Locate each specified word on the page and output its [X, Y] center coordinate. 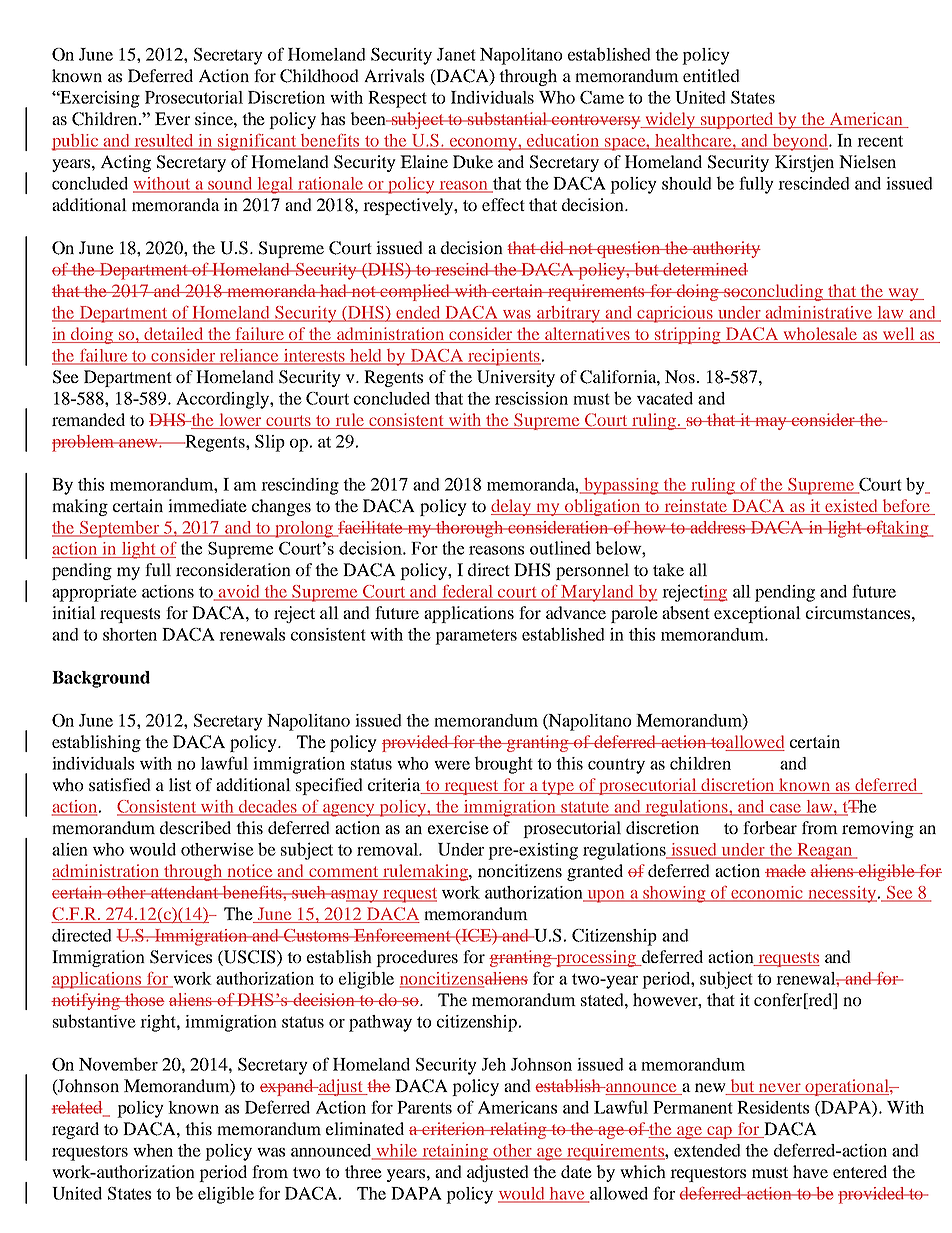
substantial [508, 118]
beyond [800, 142]
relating [518, 1130]
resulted [164, 141]
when [153, 1150]
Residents [773, 1107]
